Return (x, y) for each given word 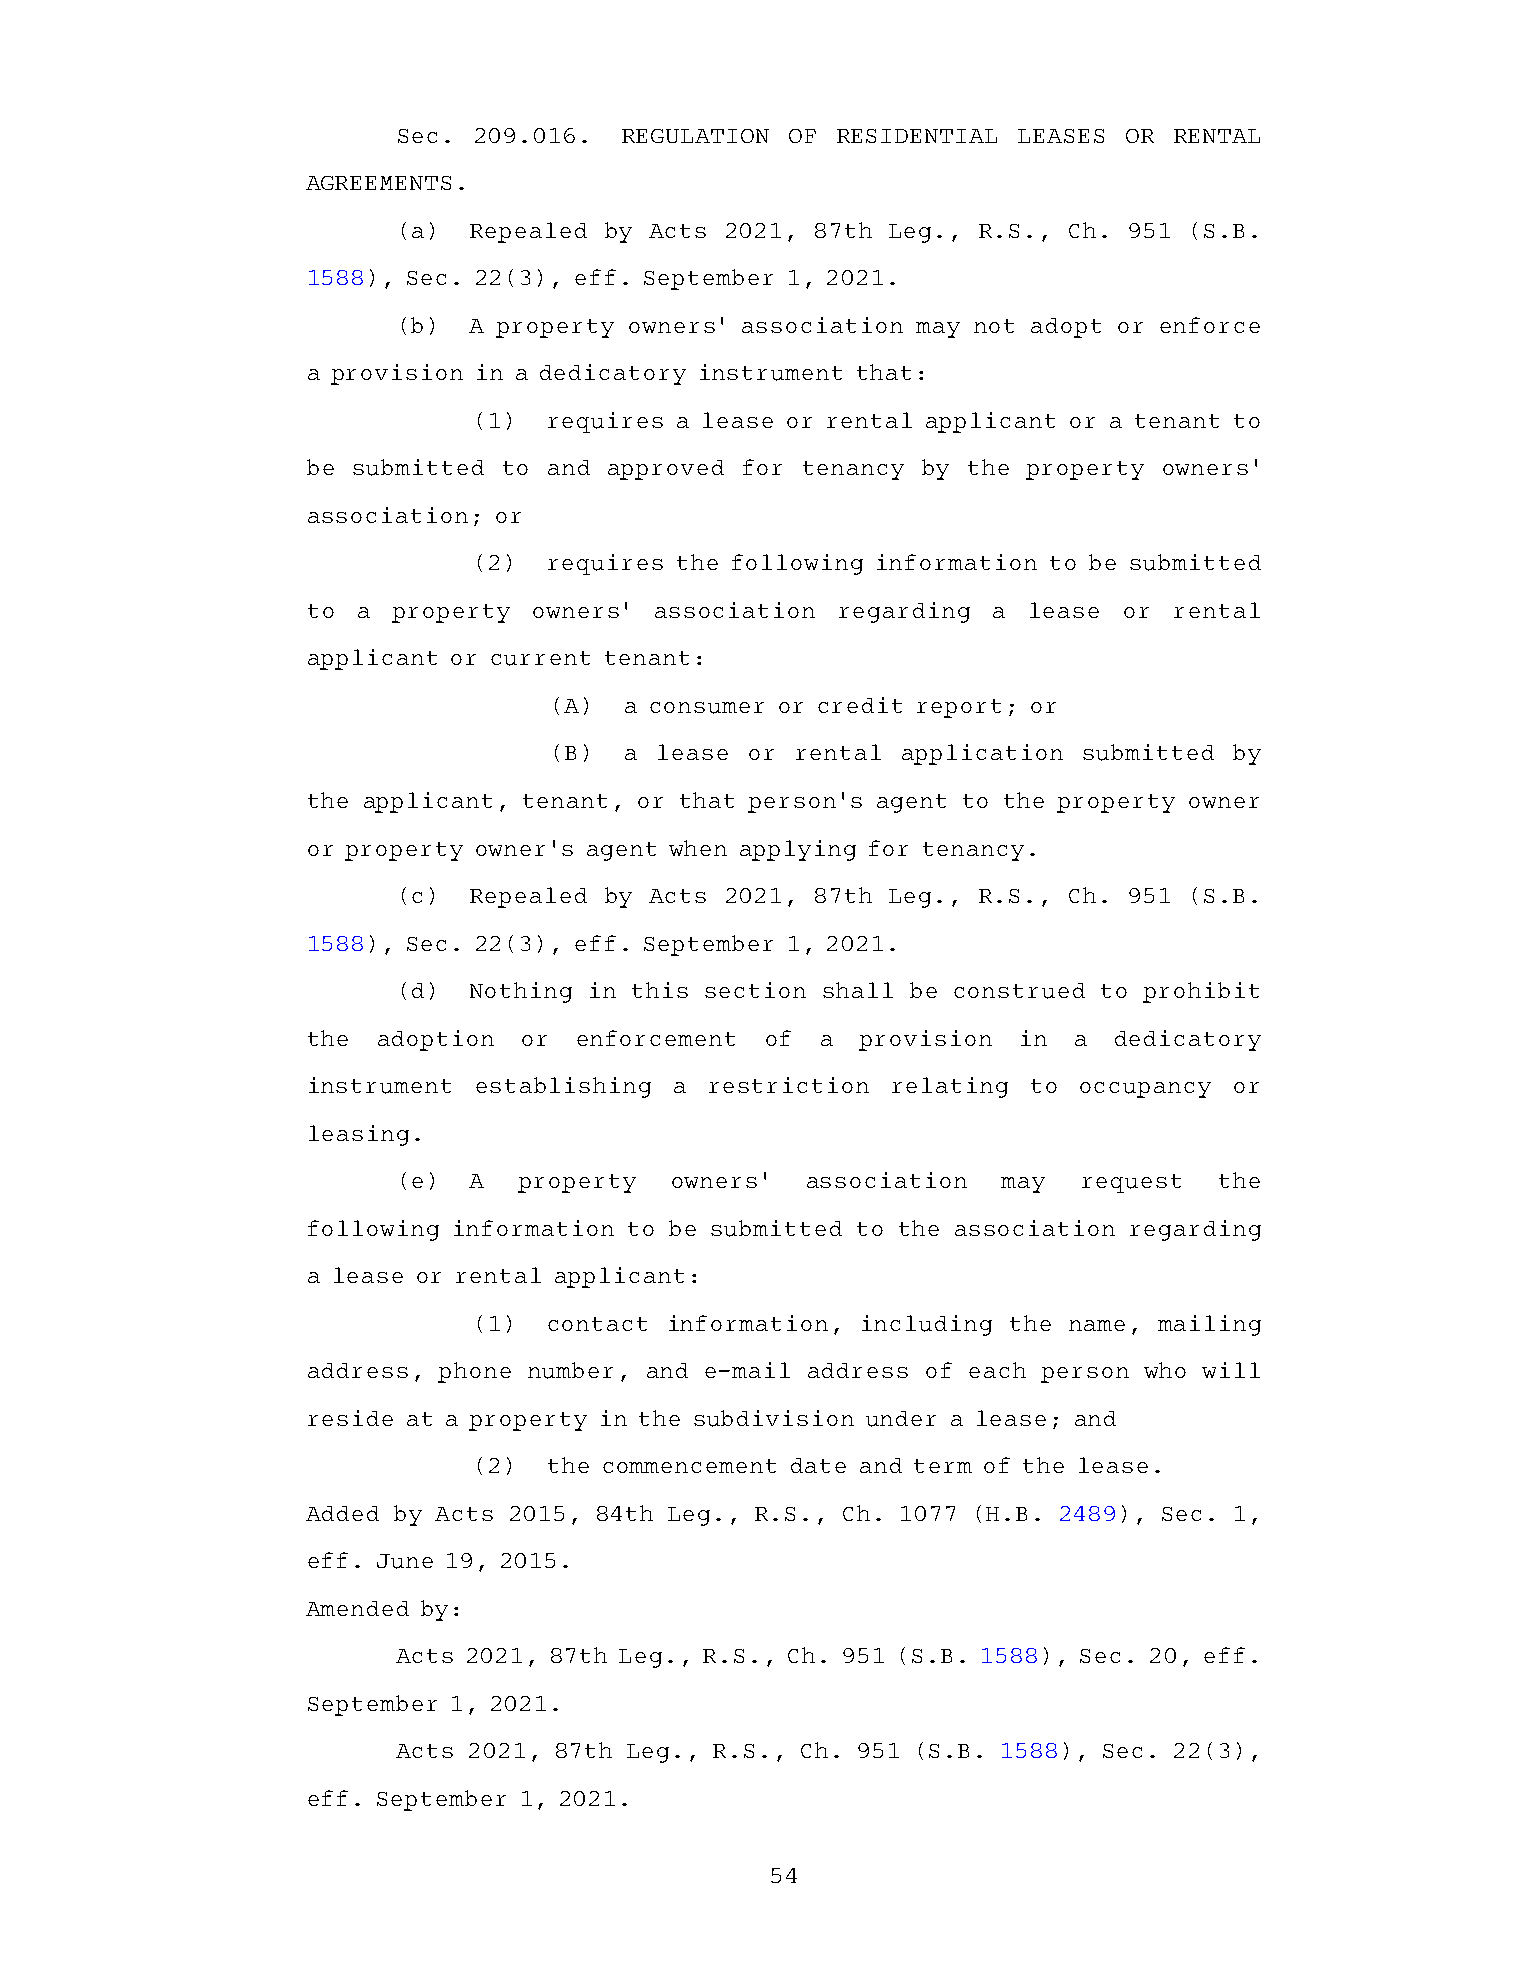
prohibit (1201, 992)
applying (798, 850)
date (818, 1465)
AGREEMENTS (378, 183)
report (959, 708)
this (660, 990)
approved (666, 470)
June (405, 1561)
